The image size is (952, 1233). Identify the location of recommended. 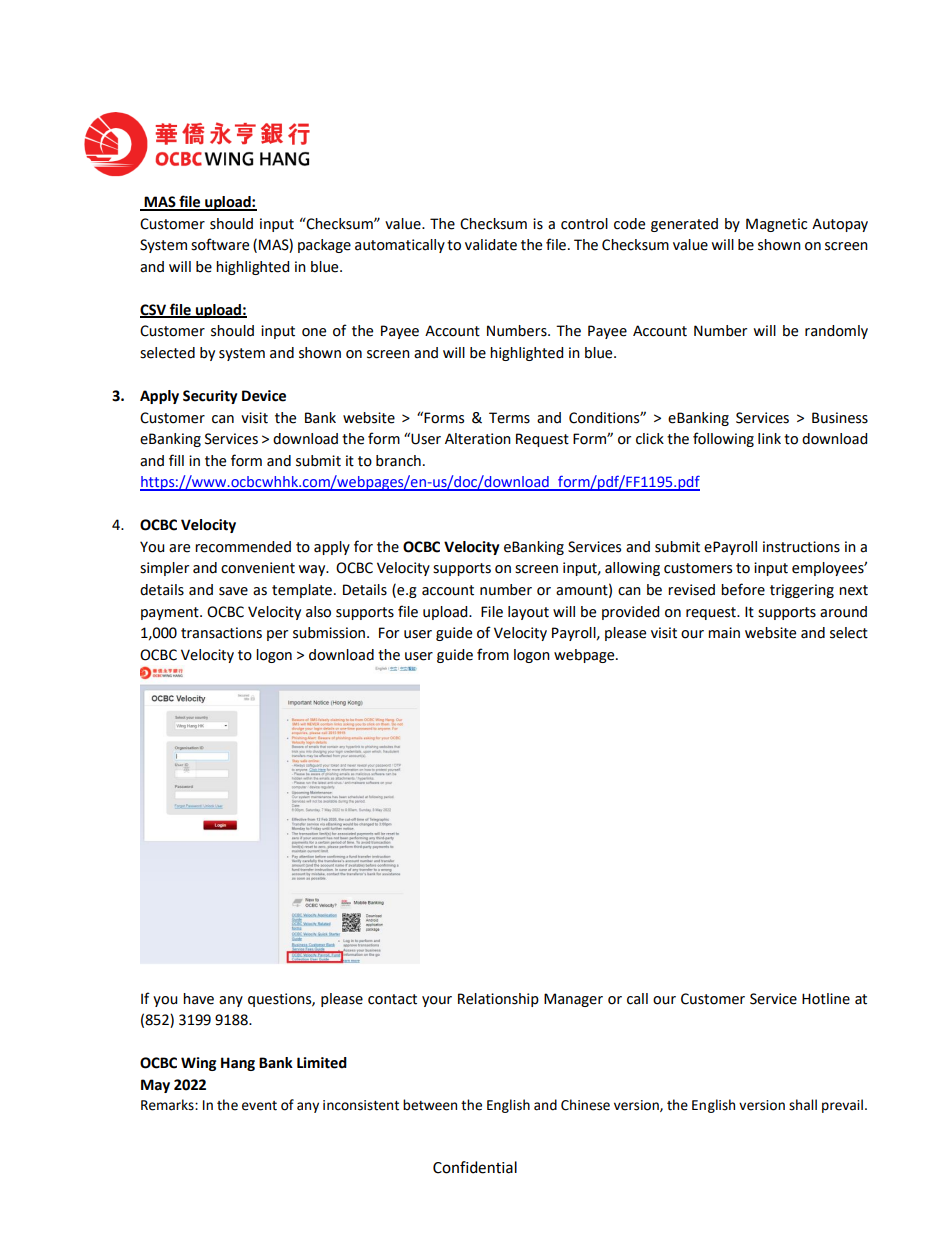
(243, 547).
